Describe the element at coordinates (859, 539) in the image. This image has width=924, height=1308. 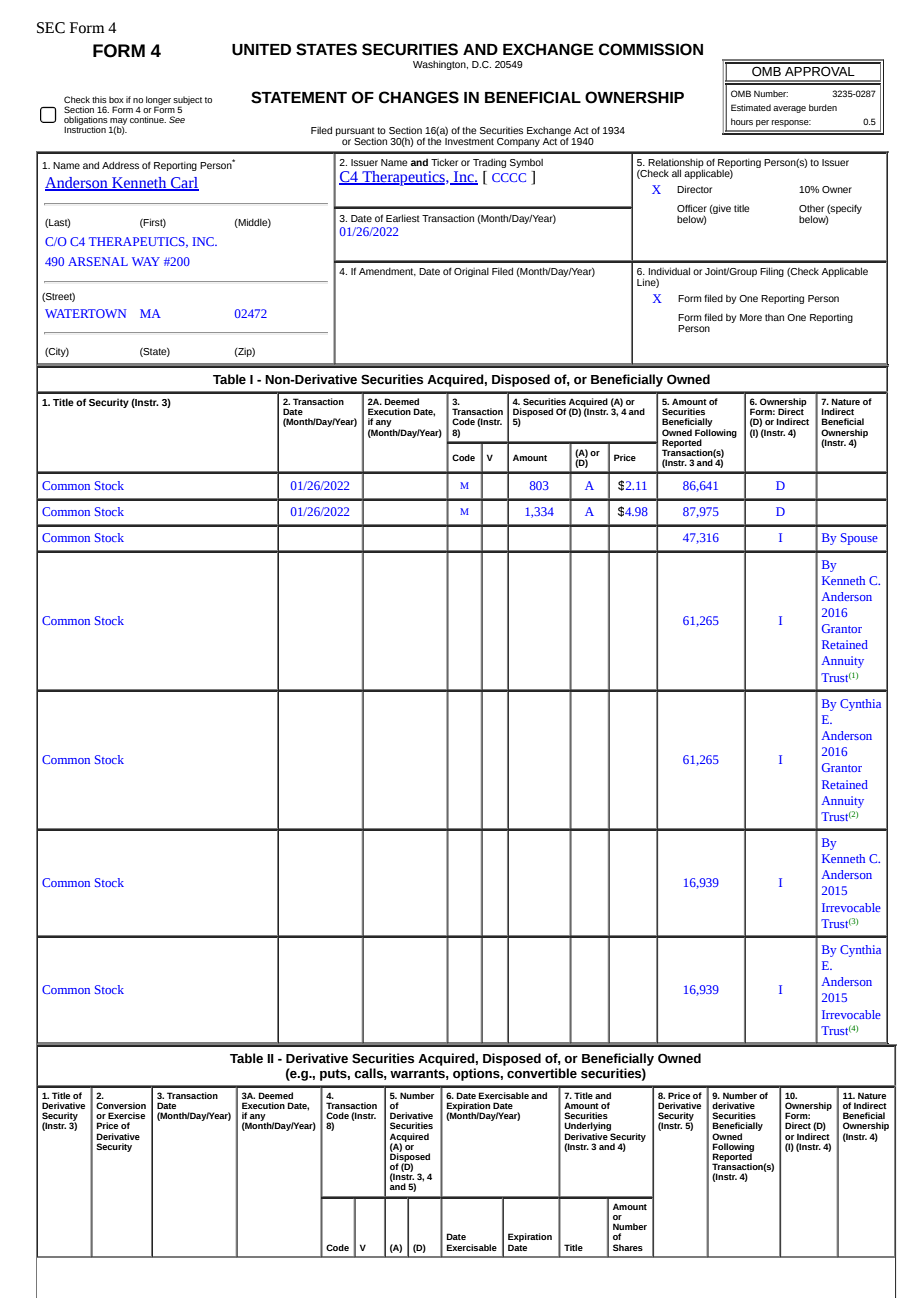
I see `Spouse` at that location.
